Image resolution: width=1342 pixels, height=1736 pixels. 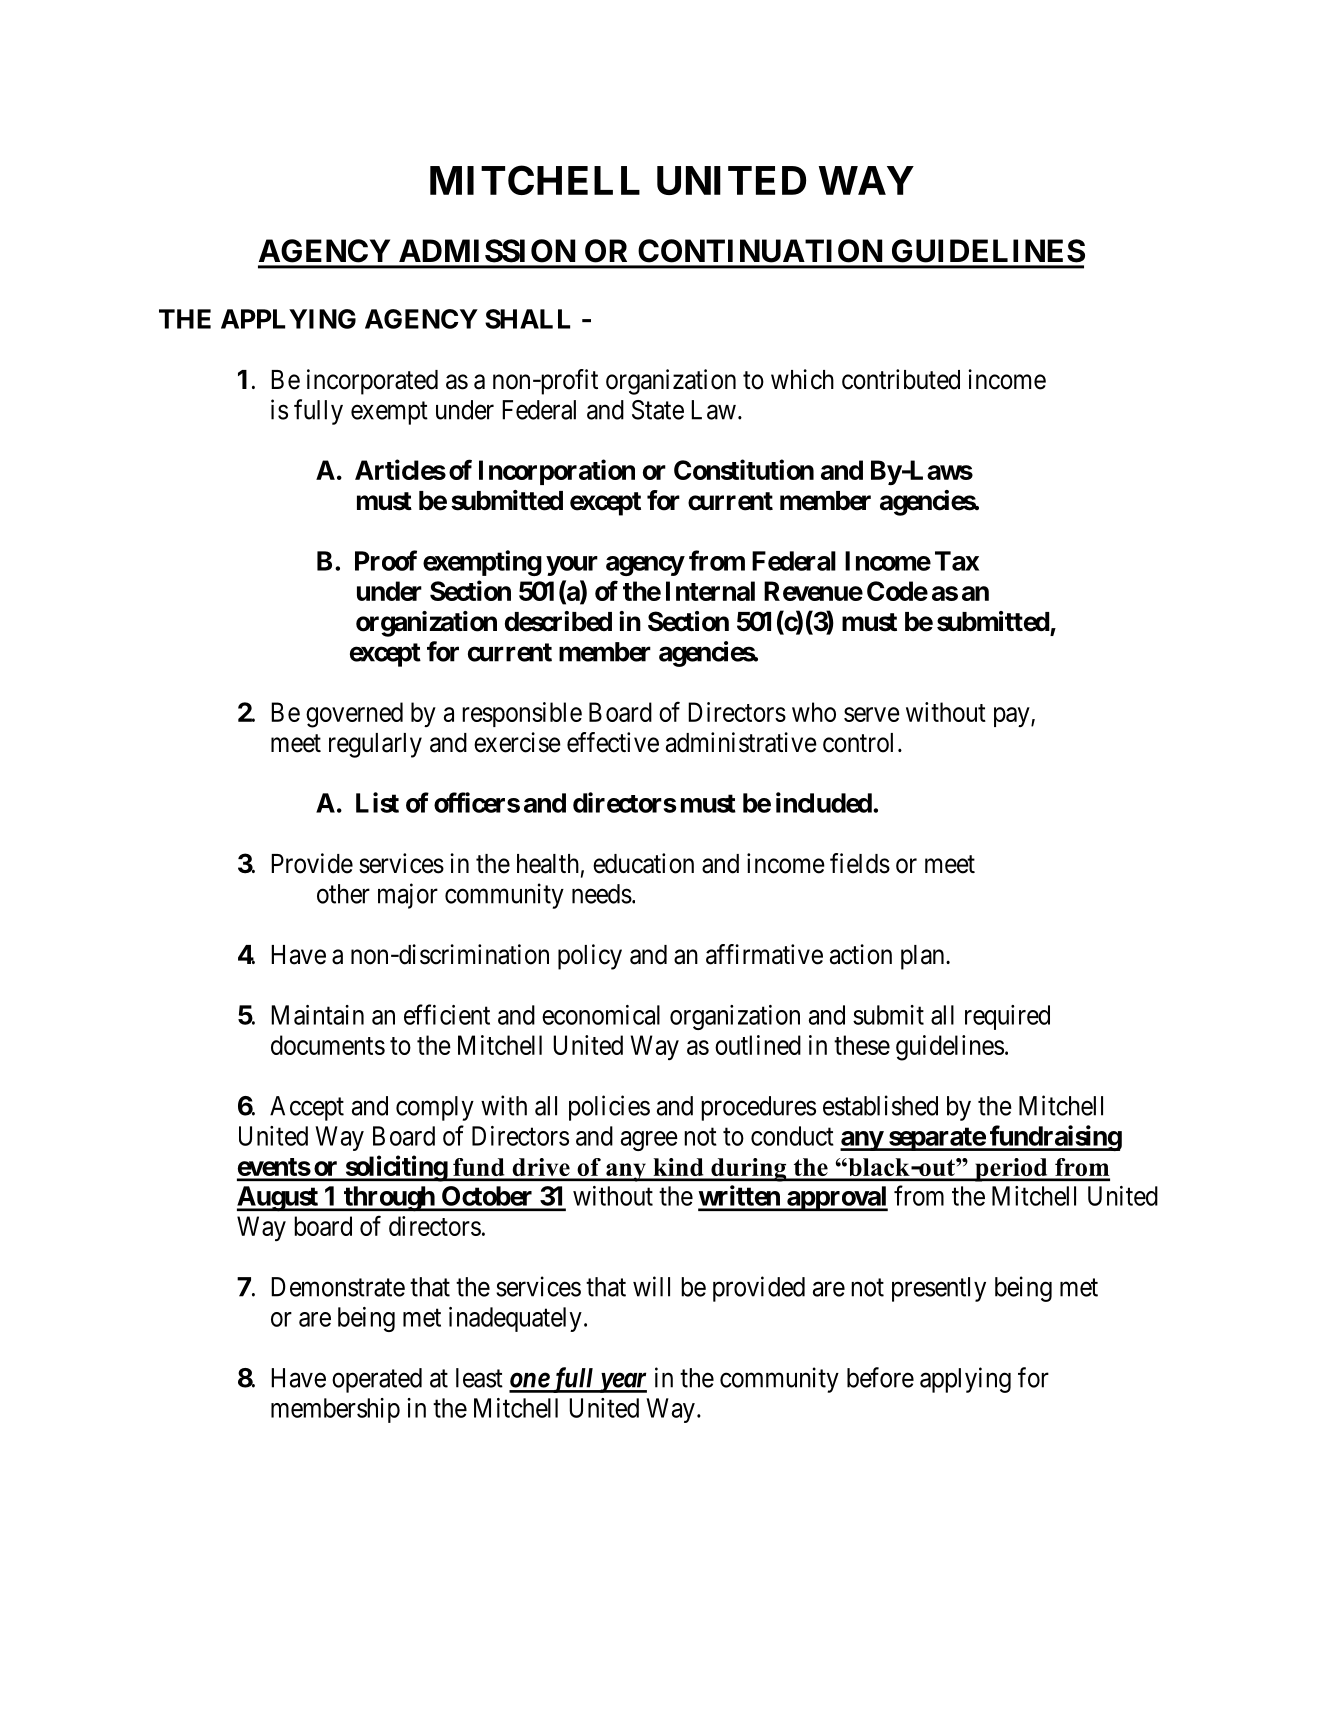 What do you see at coordinates (860, 863) in the image?
I see `fields` at bounding box center [860, 863].
